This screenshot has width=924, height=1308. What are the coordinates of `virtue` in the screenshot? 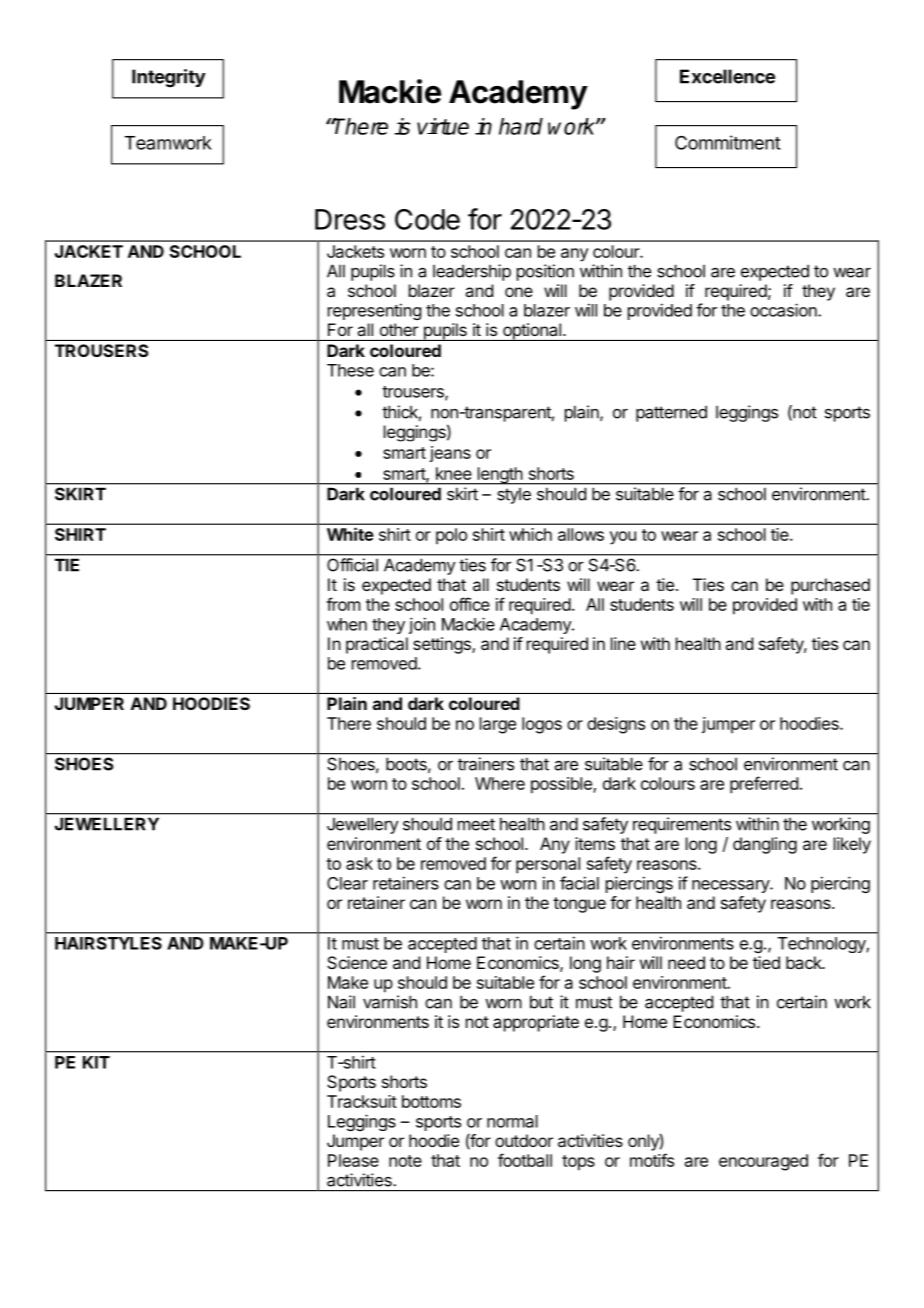 It's located at (443, 126).
